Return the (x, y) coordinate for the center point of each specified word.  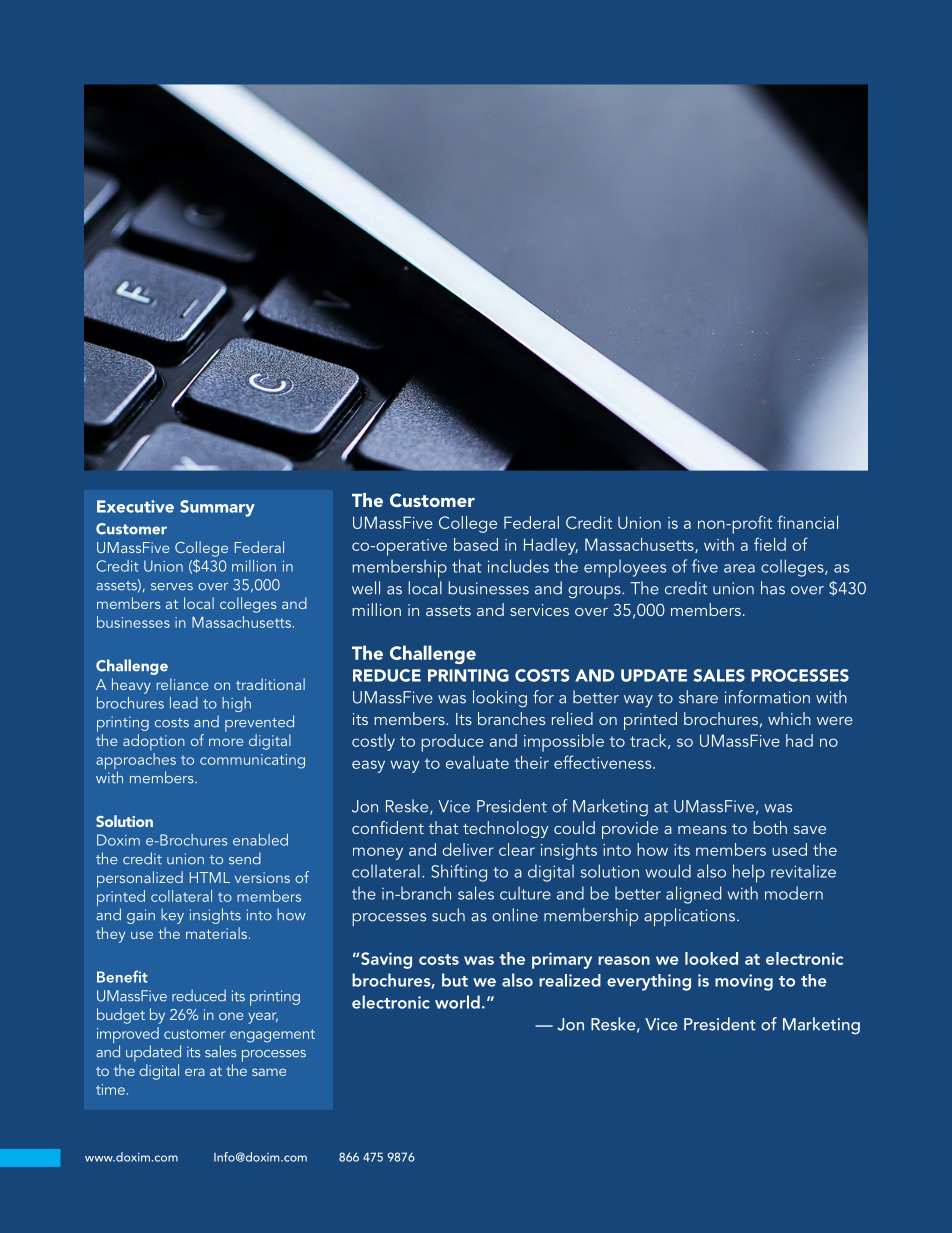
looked (711, 958)
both (770, 827)
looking (500, 699)
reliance (182, 684)
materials (216, 933)
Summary (217, 508)
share (698, 697)
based (476, 544)
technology (506, 829)
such (448, 915)
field (770, 544)
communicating (252, 761)
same (269, 1072)
